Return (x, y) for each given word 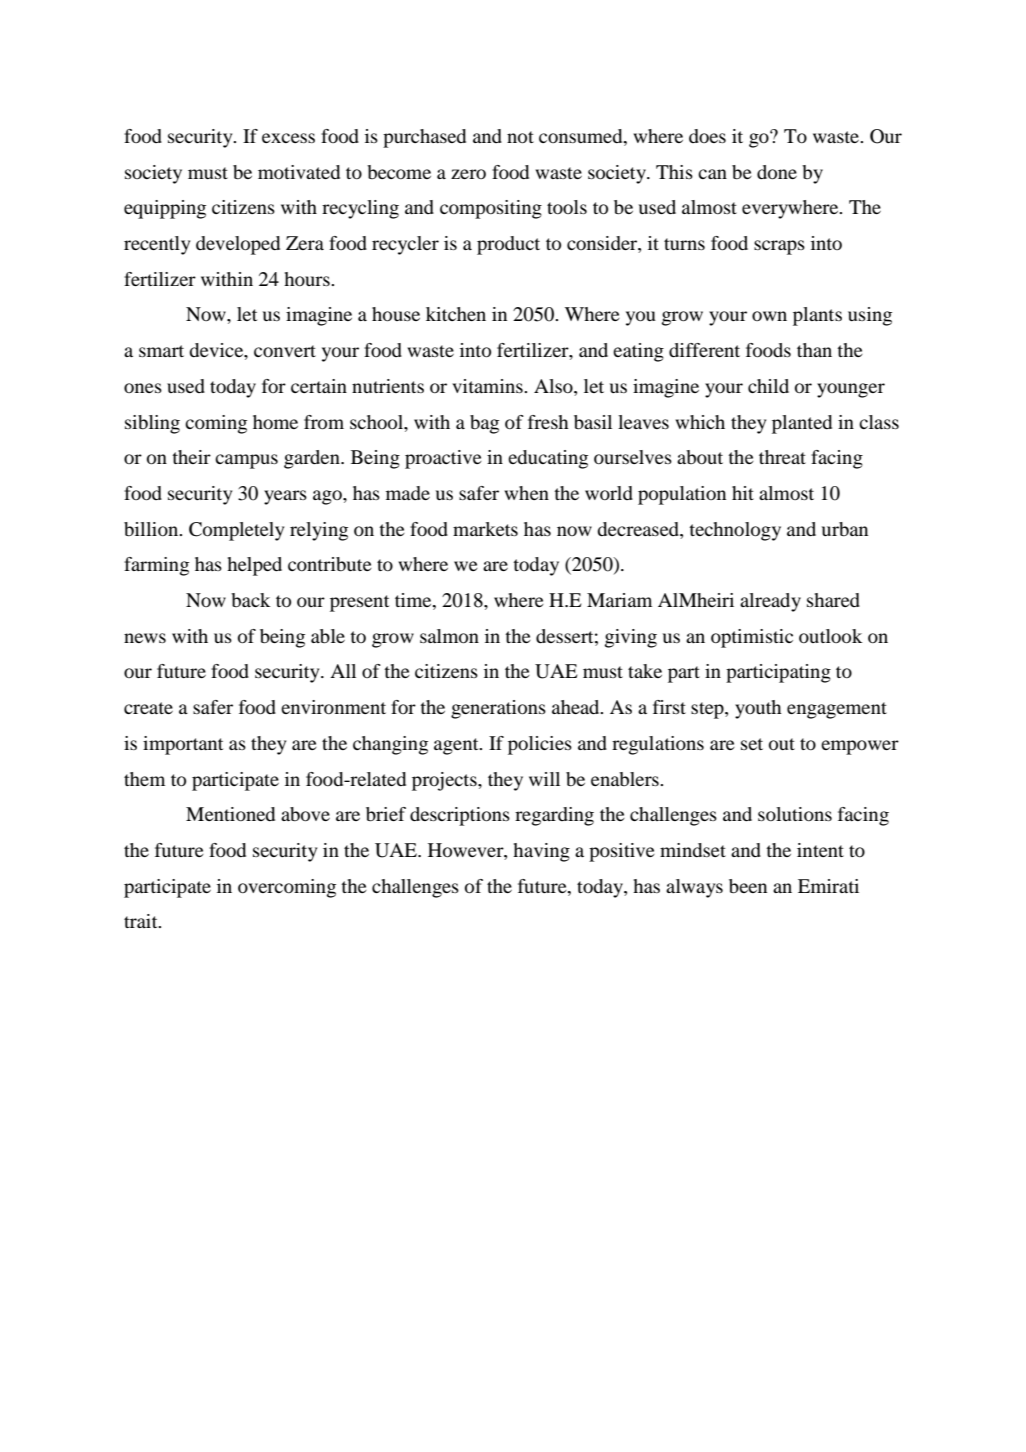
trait (142, 921)
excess (288, 138)
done (777, 172)
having (541, 852)
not (520, 137)
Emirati (828, 886)
